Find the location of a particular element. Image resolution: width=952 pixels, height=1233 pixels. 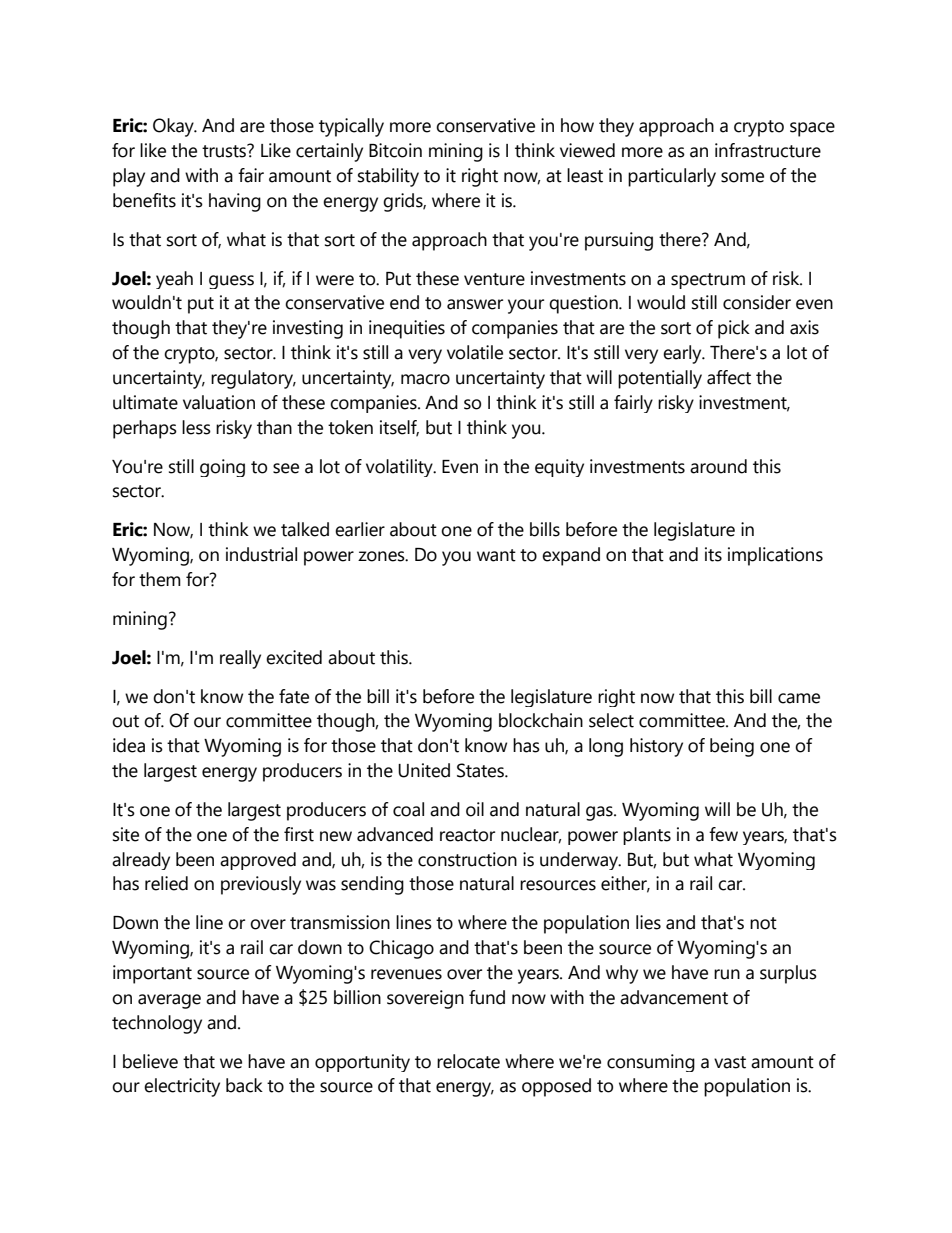

trusts is located at coordinates (225, 151).
